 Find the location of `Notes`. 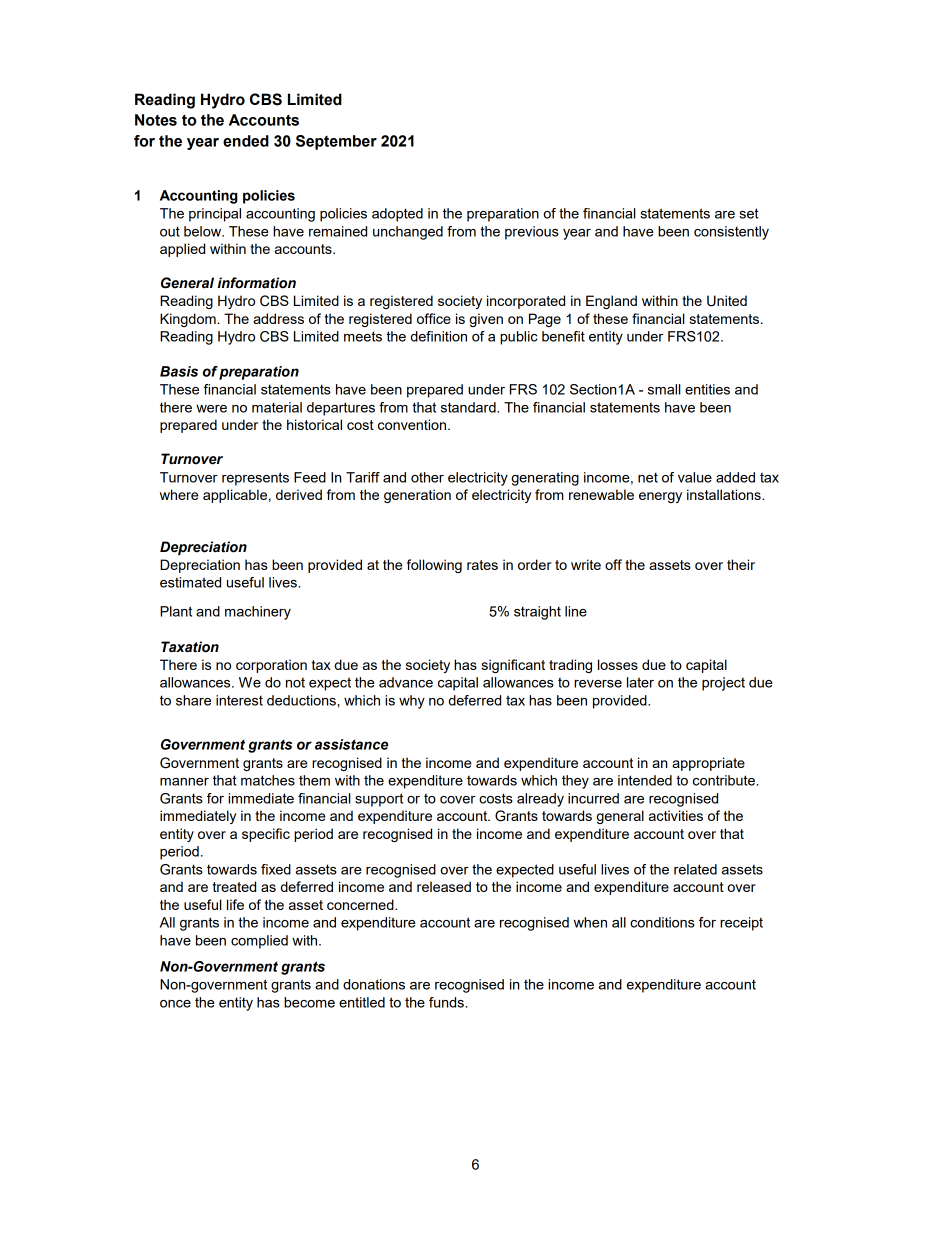

Notes is located at coordinates (156, 120).
